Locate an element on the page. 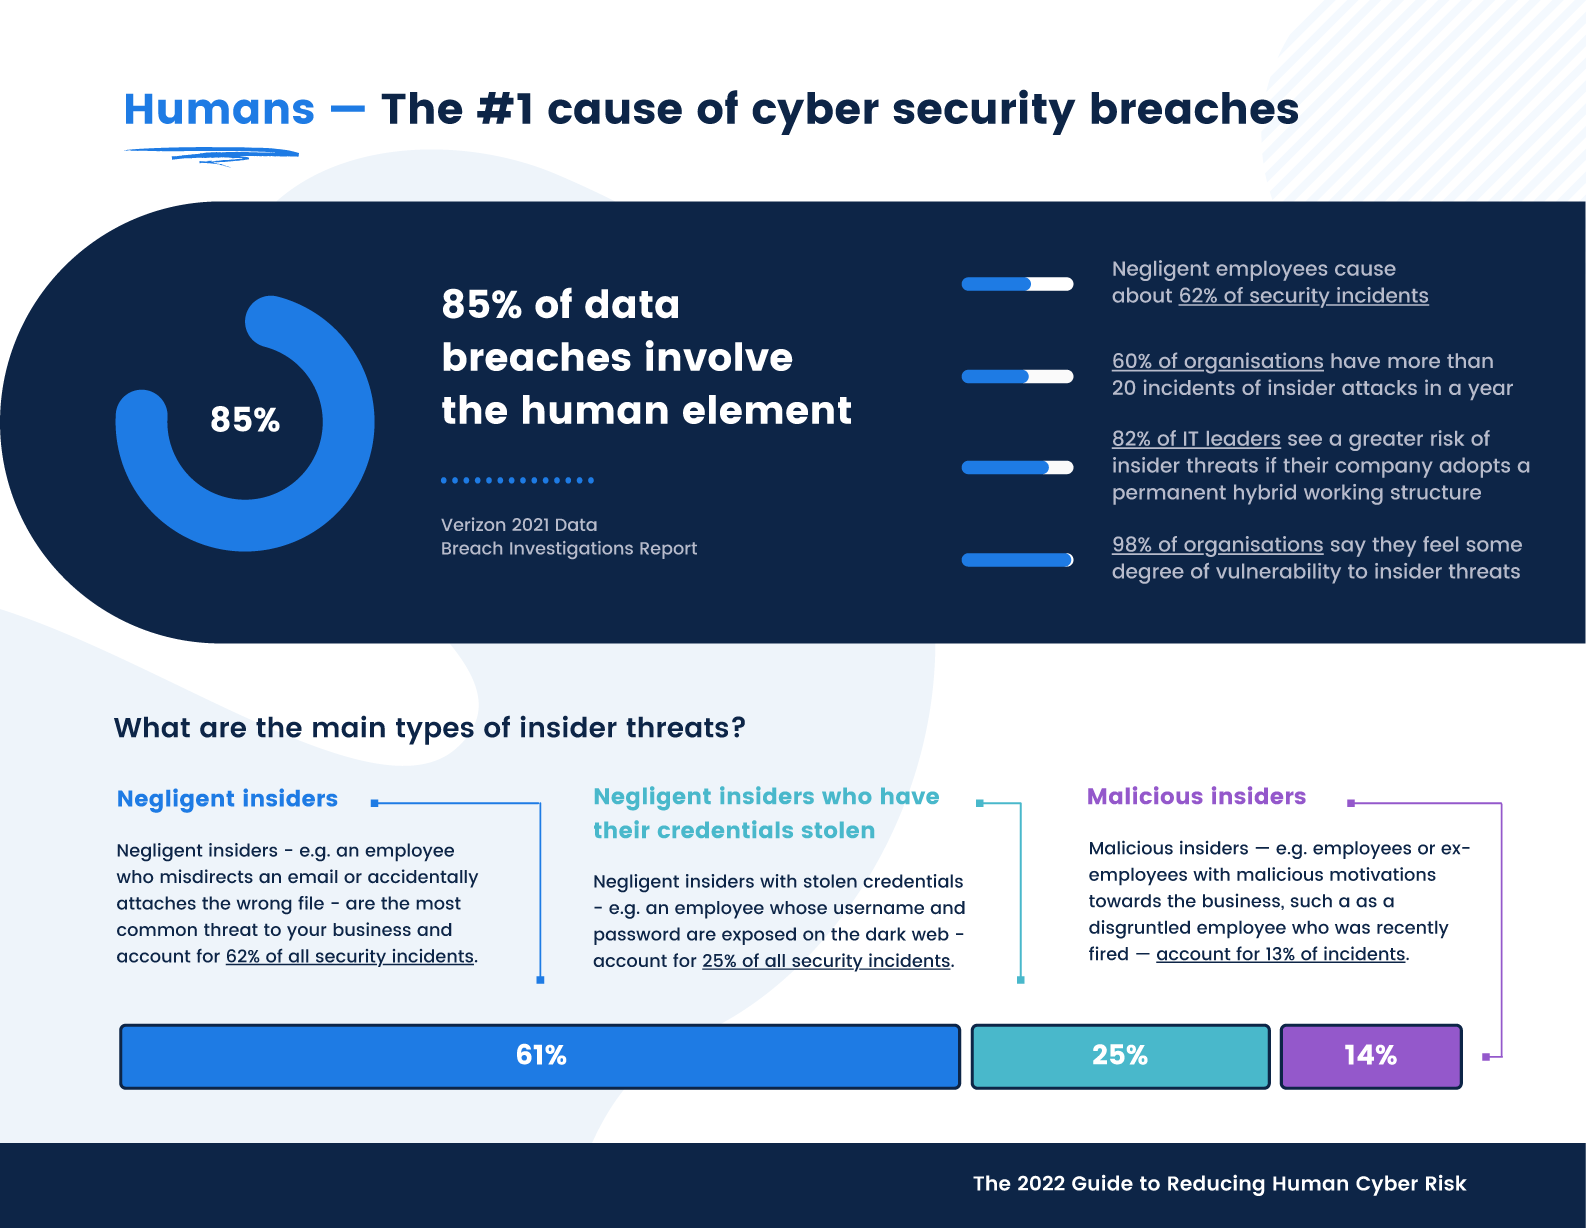 The width and height of the image is (1586, 1228). more is located at coordinates (1414, 362).
